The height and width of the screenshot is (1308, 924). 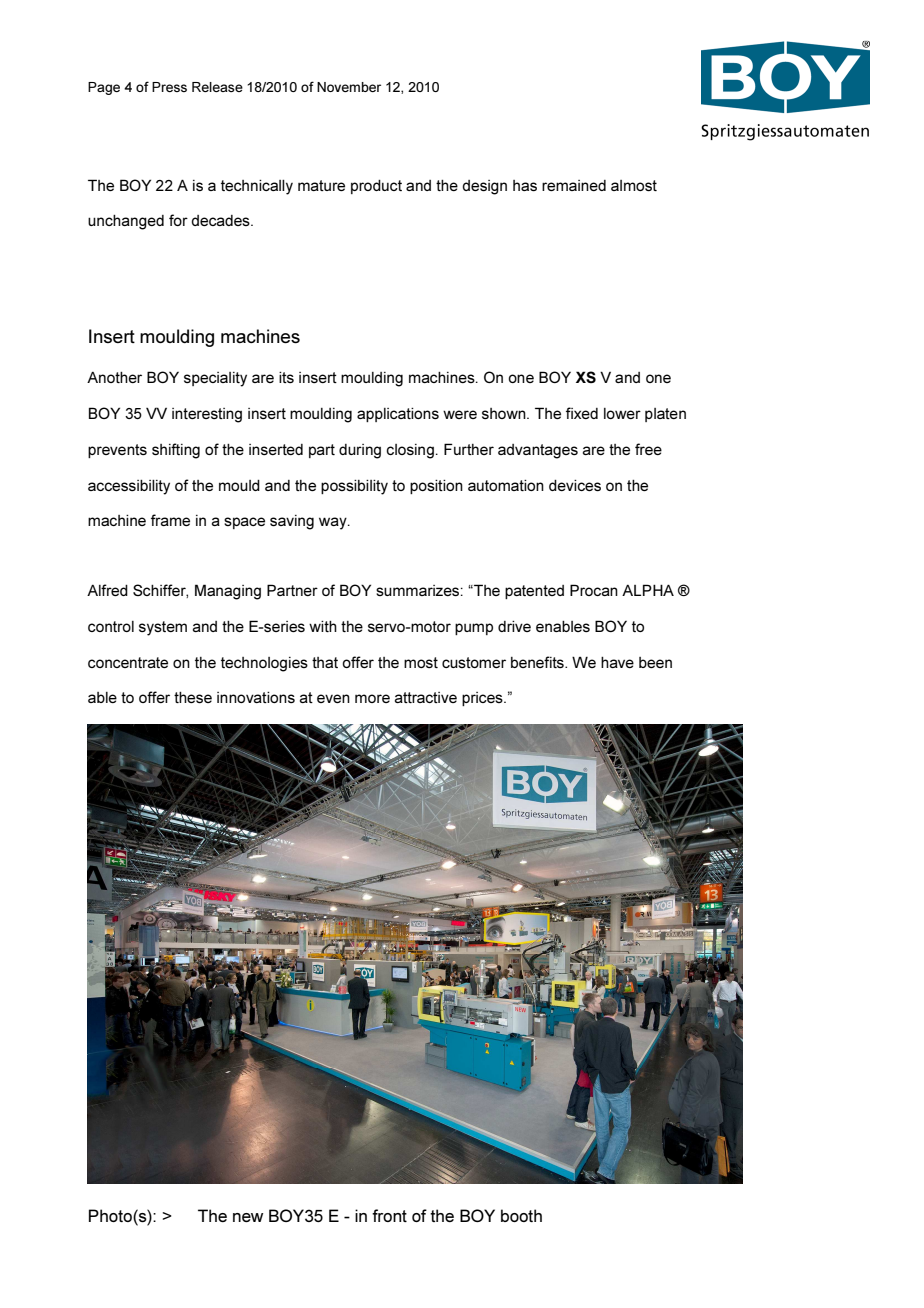 What do you see at coordinates (574, 185) in the screenshot?
I see `remained` at bounding box center [574, 185].
